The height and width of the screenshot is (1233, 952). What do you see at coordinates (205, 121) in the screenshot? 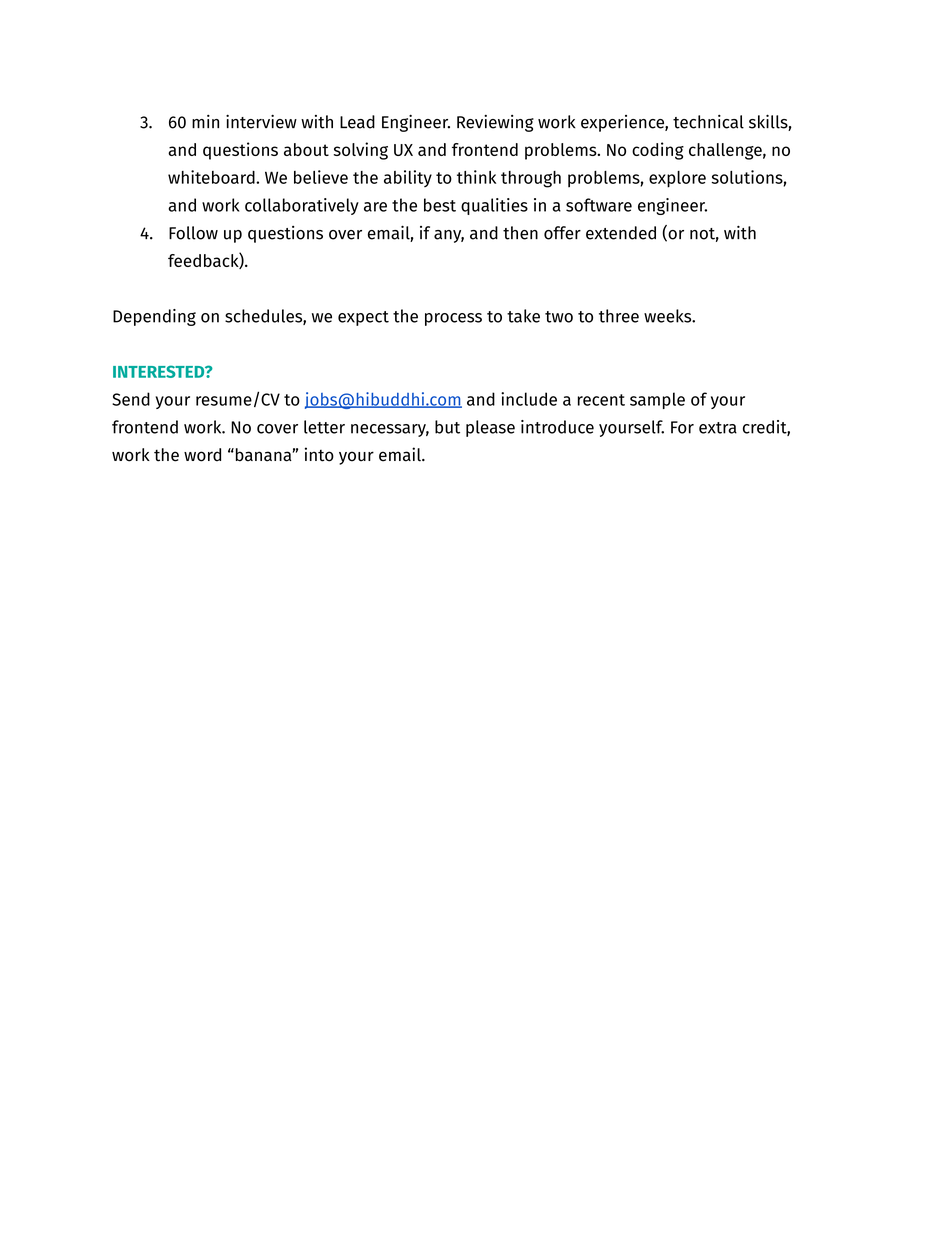
I see `min` at bounding box center [205, 121].
